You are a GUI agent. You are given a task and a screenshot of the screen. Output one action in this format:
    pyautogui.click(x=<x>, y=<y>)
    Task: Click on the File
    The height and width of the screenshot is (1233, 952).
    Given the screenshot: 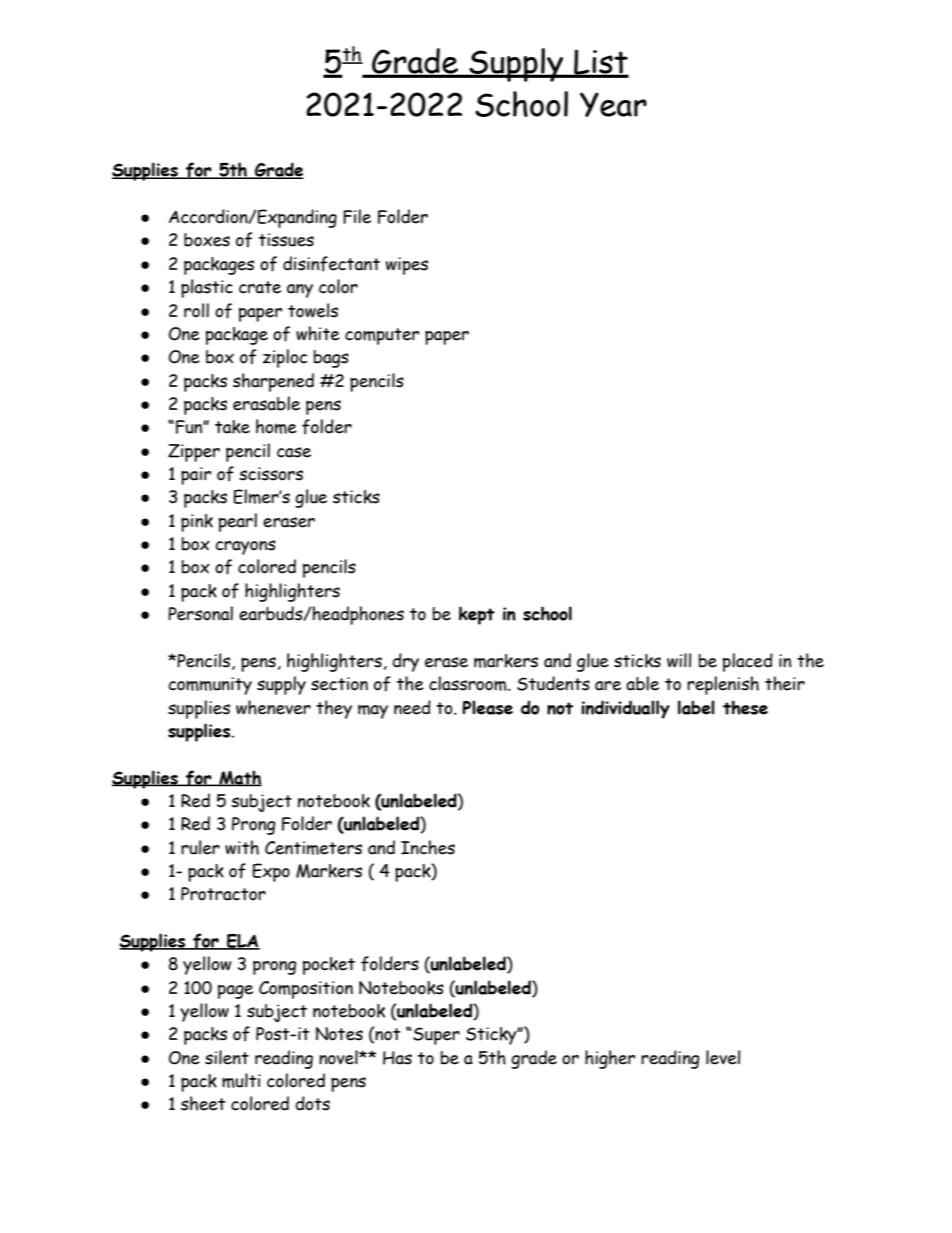 What is the action you would take?
    pyautogui.click(x=357, y=216)
